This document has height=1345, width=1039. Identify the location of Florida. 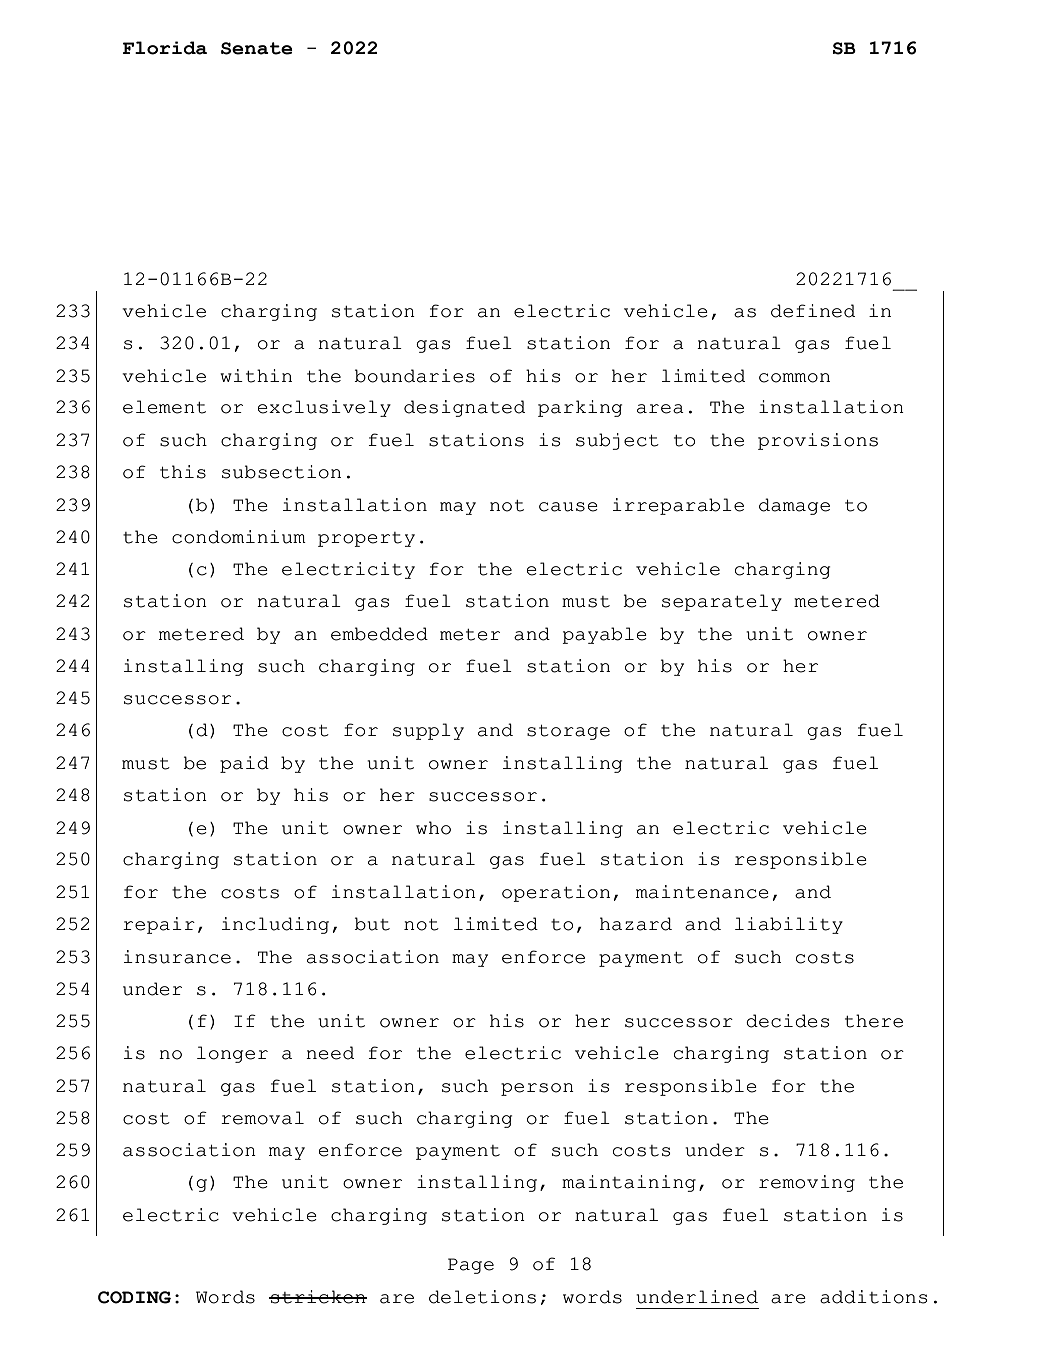
(165, 48).
